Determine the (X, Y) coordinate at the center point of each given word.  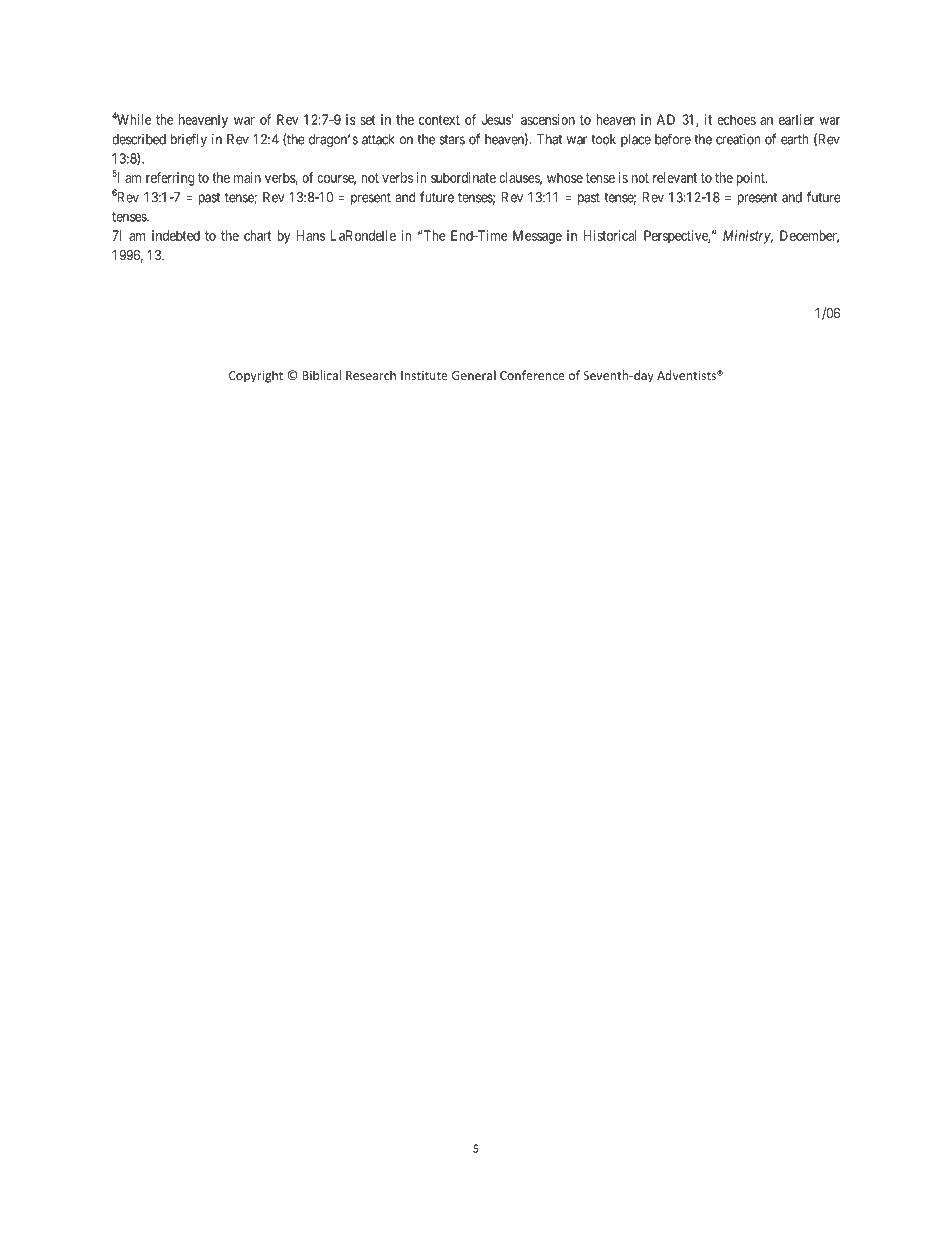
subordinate (463, 177)
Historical (610, 235)
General (474, 375)
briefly (189, 140)
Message (537, 237)
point (751, 179)
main (247, 177)
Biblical (321, 375)
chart (257, 235)
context (439, 120)
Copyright (256, 376)
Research (371, 375)
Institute (424, 375)
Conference (532, 375)
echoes (736, 119)
